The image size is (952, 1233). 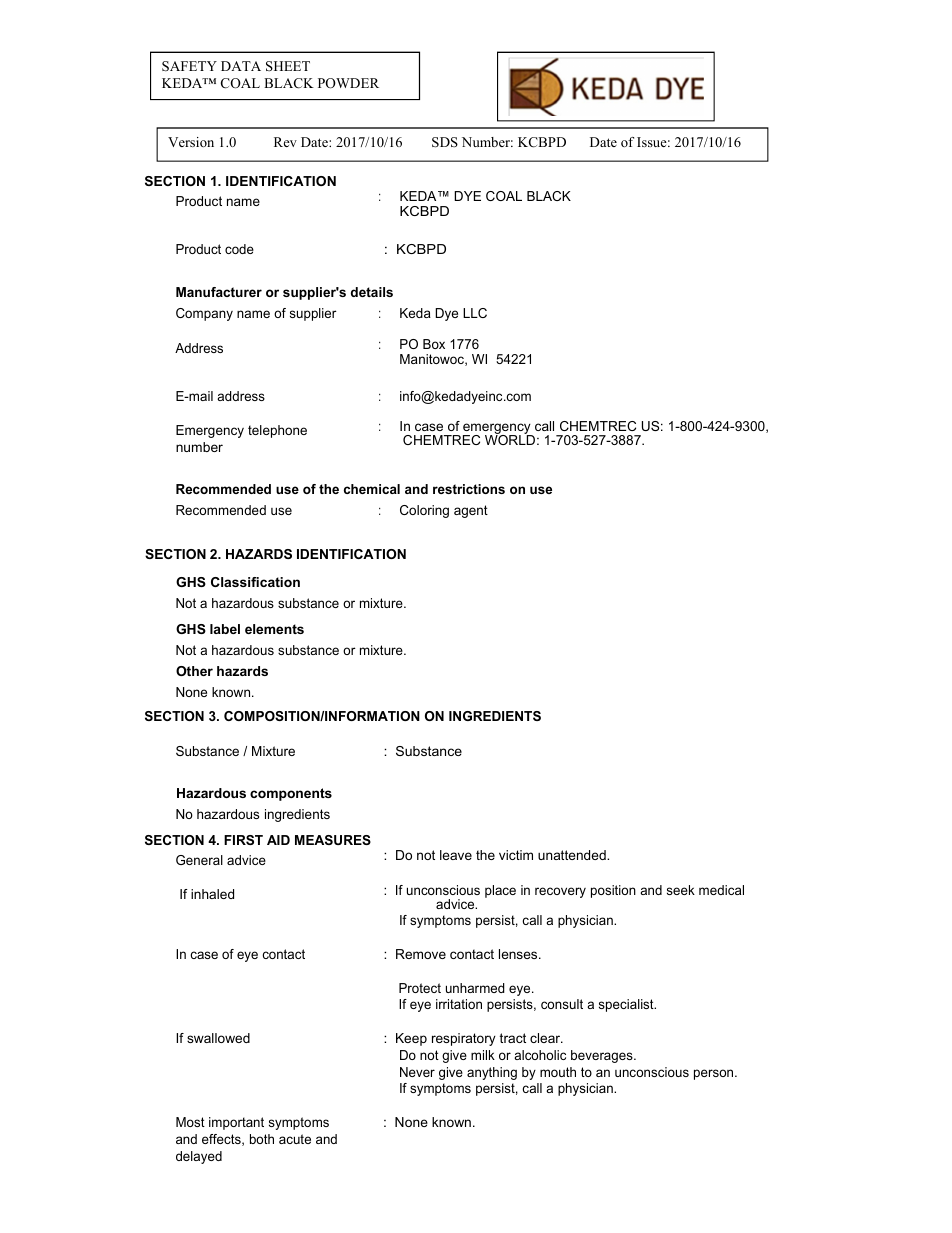 I want to click on seek, so click(x=681, y=890).
